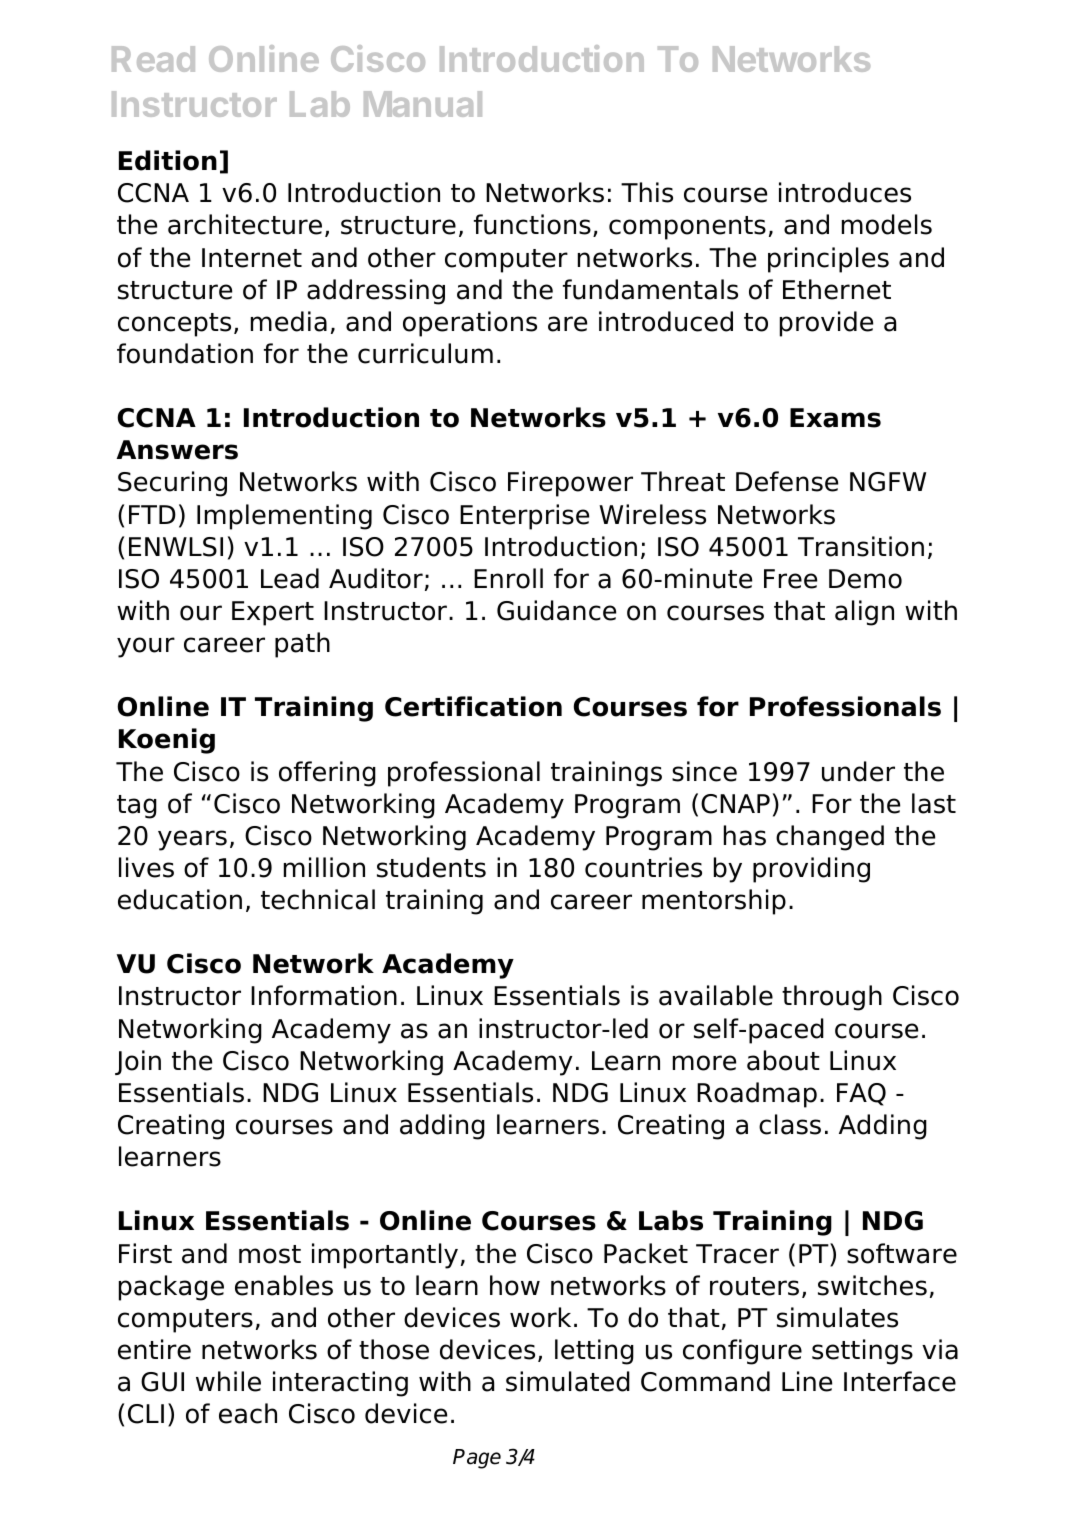  What do you see at coordinates (153, 59) in the image?
I see `Read` at bounding box center [153, 59].
